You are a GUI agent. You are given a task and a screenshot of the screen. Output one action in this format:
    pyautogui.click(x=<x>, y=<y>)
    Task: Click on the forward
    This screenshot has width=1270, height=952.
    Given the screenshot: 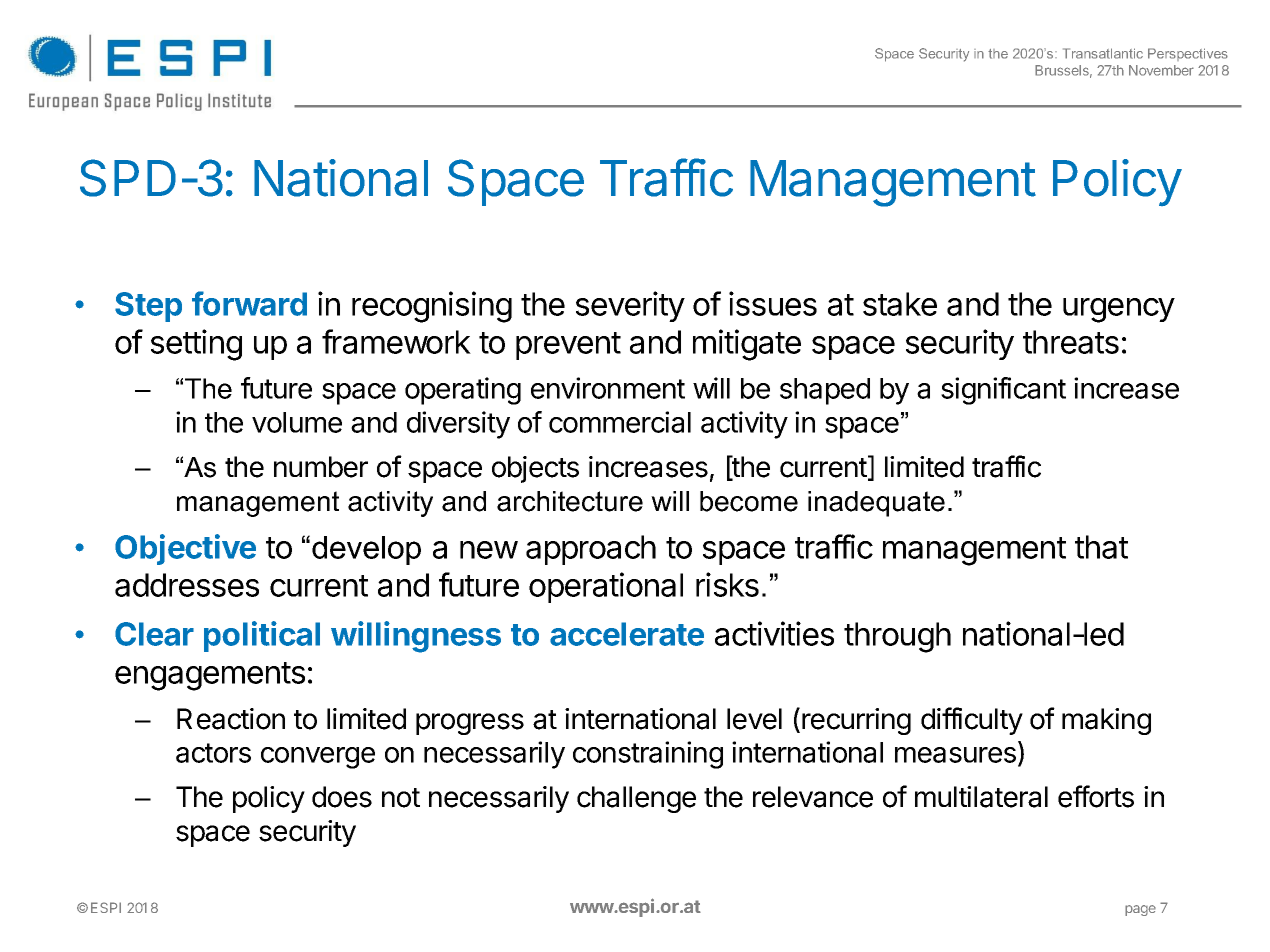 What is the action you would take?
    pyautogui.click(x=249, y=303)
